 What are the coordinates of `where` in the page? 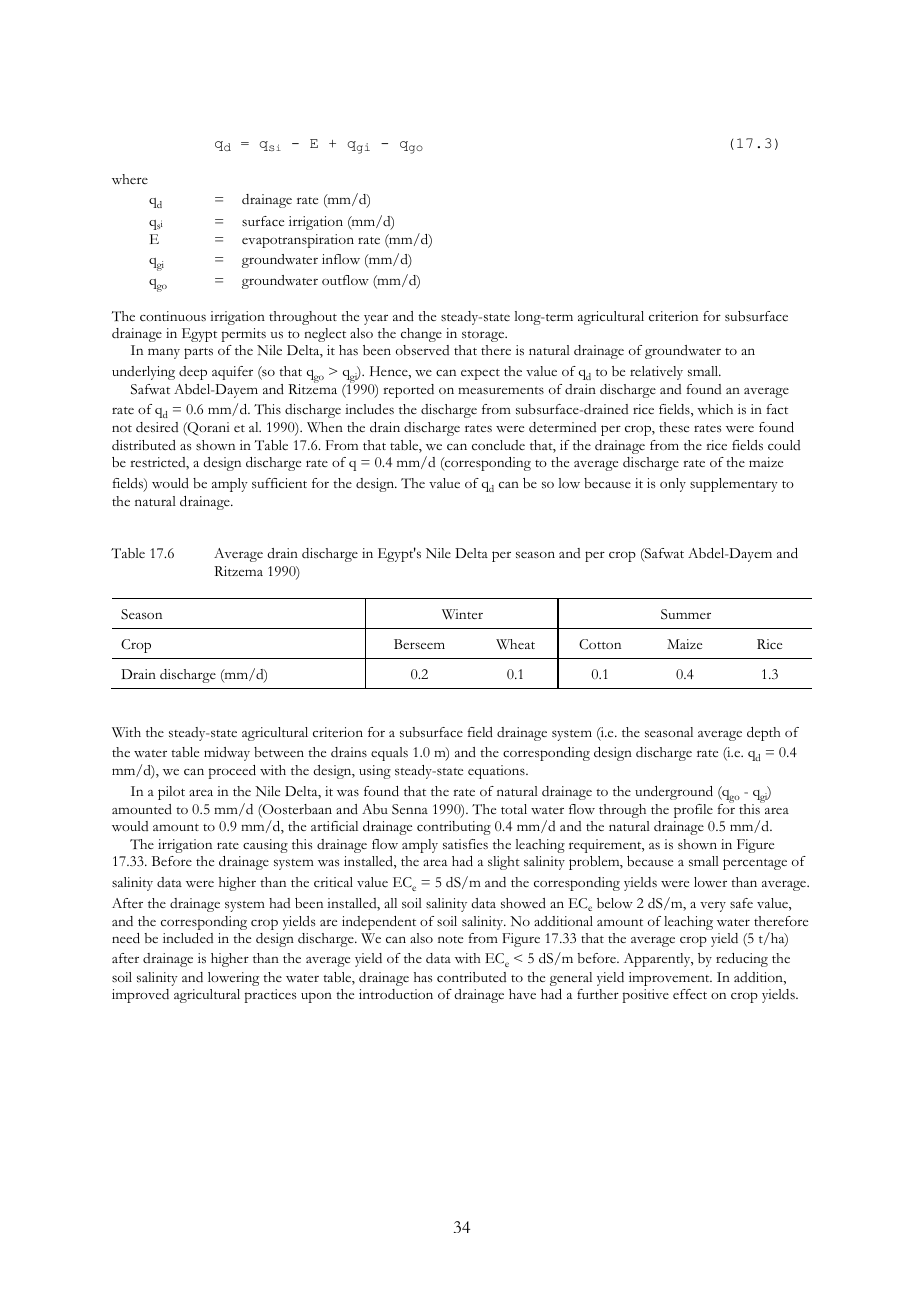 It's located at (130, 179).
